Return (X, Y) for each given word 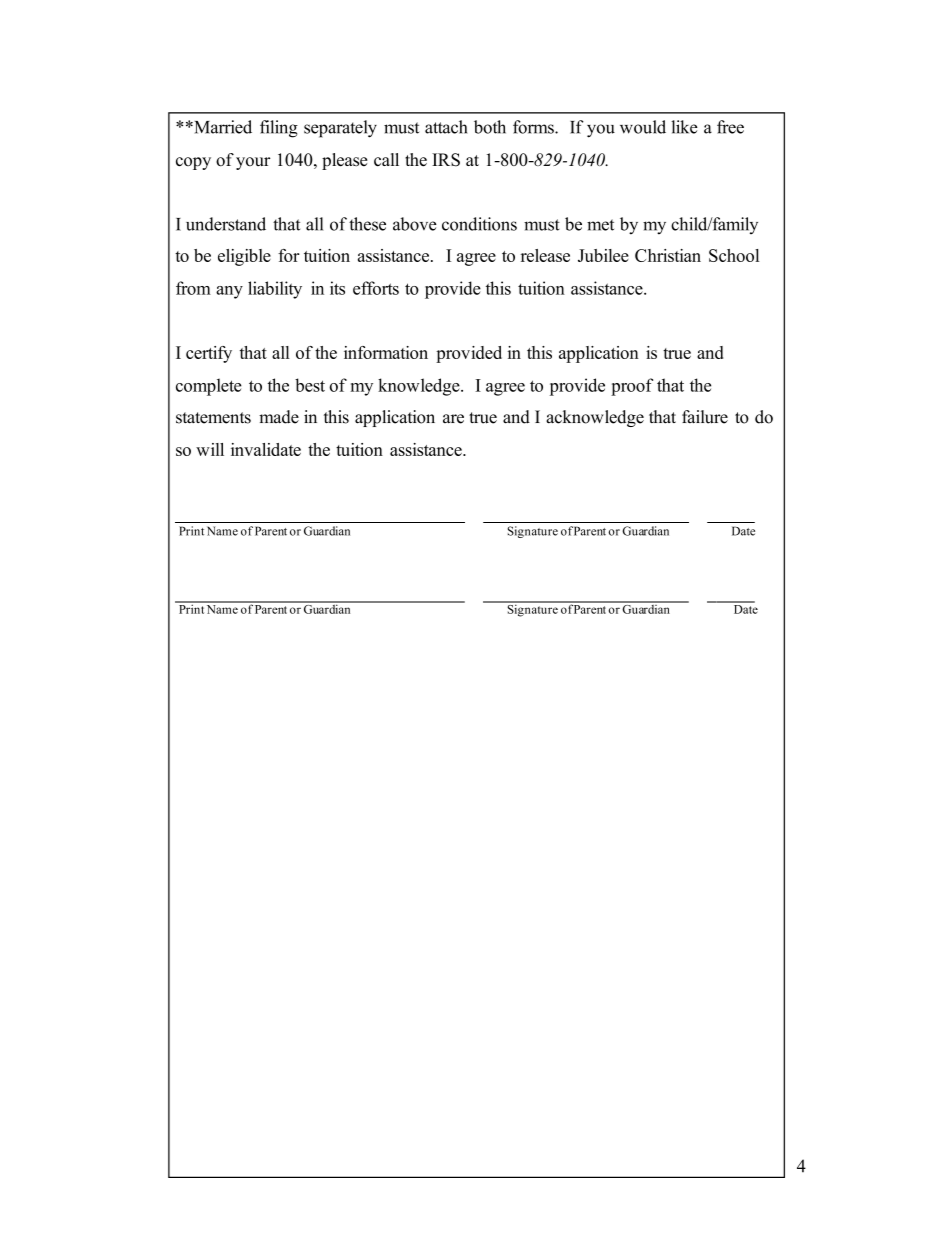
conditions (479, 224)
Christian (668, 255)
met (600, 225)
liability (275, 290)
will (210, 449)
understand (226, 224)
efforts (376, 288)
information (386, 352)
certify (209, 354)
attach (446, 127)
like (684, 127)
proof (632, 387)
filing (279, 129)
